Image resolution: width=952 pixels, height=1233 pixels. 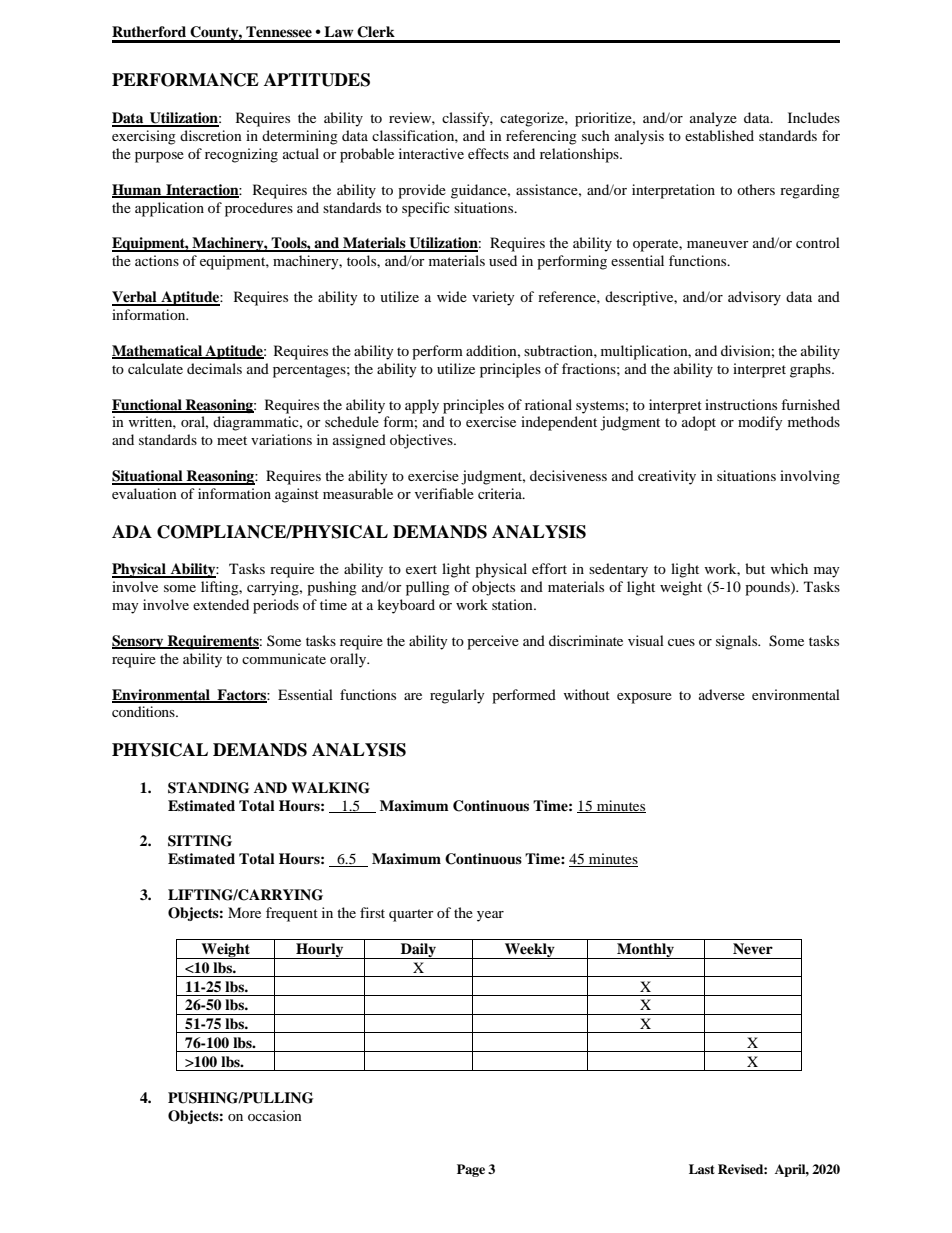 What do you see at coordinates (211, 135) in the page?
I see `discretion` at bounding box center [211, 135].
